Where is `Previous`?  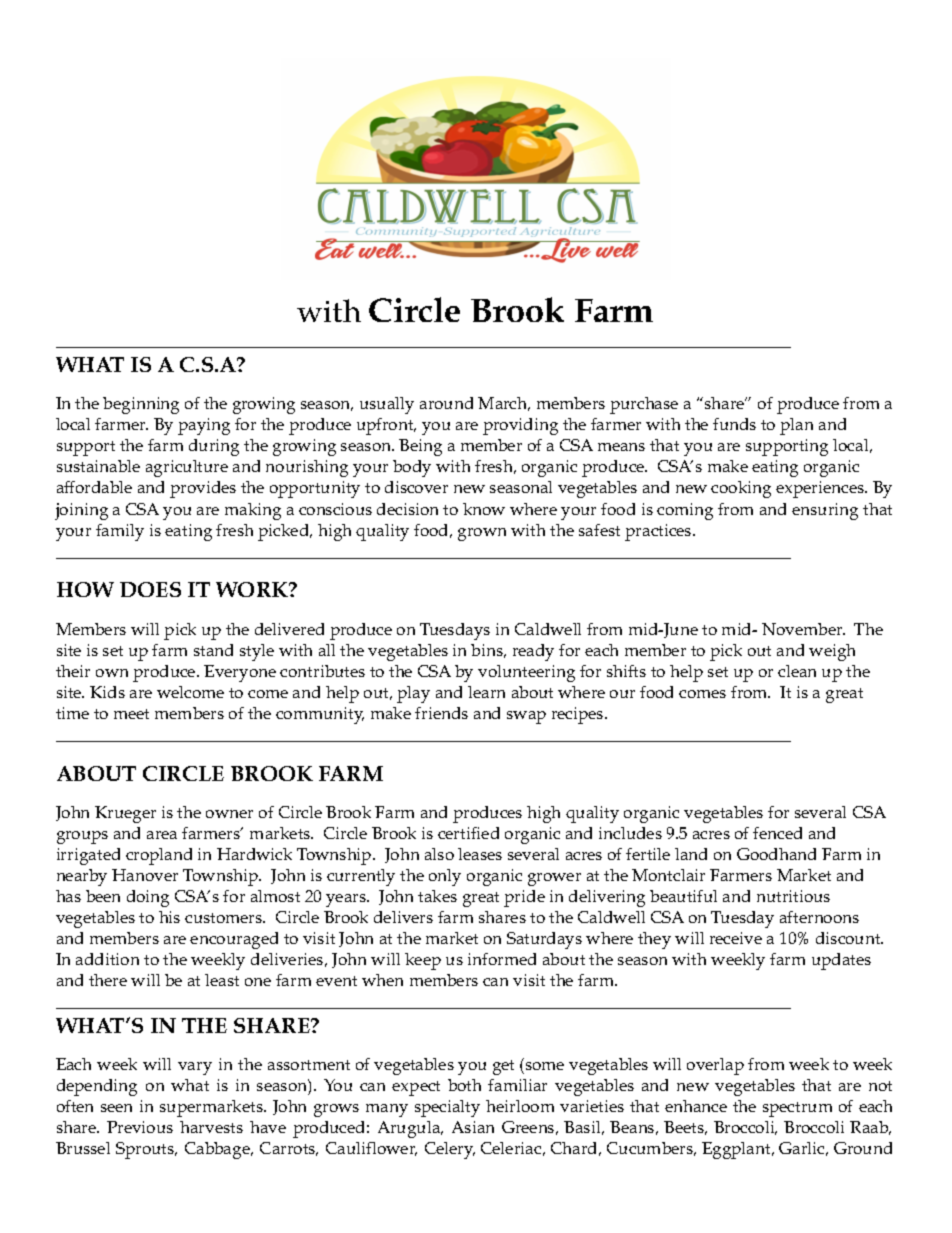
Previous is located at coordinates (140, 1127).
